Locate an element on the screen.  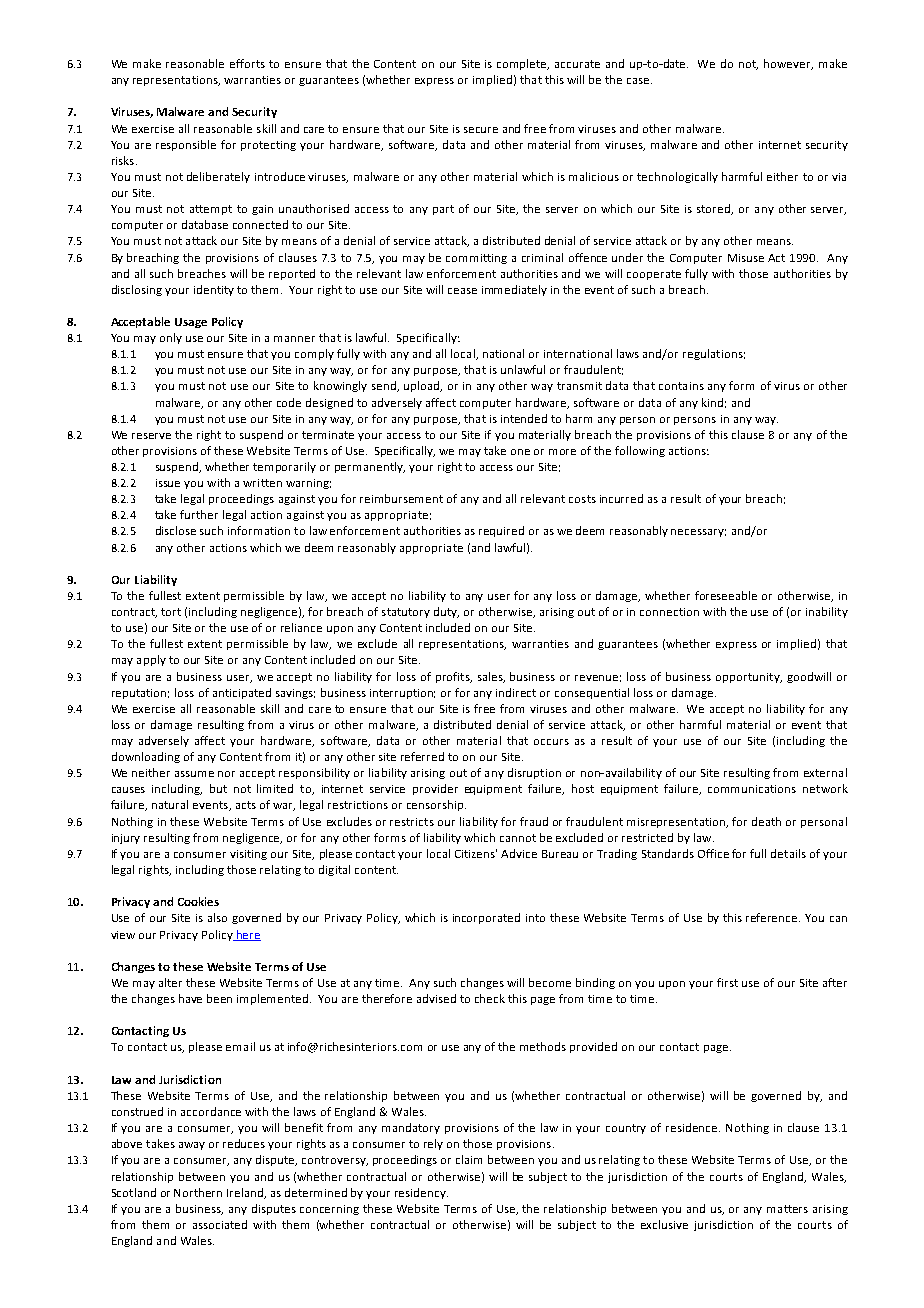
cease is located at coordinates (462, 291).
